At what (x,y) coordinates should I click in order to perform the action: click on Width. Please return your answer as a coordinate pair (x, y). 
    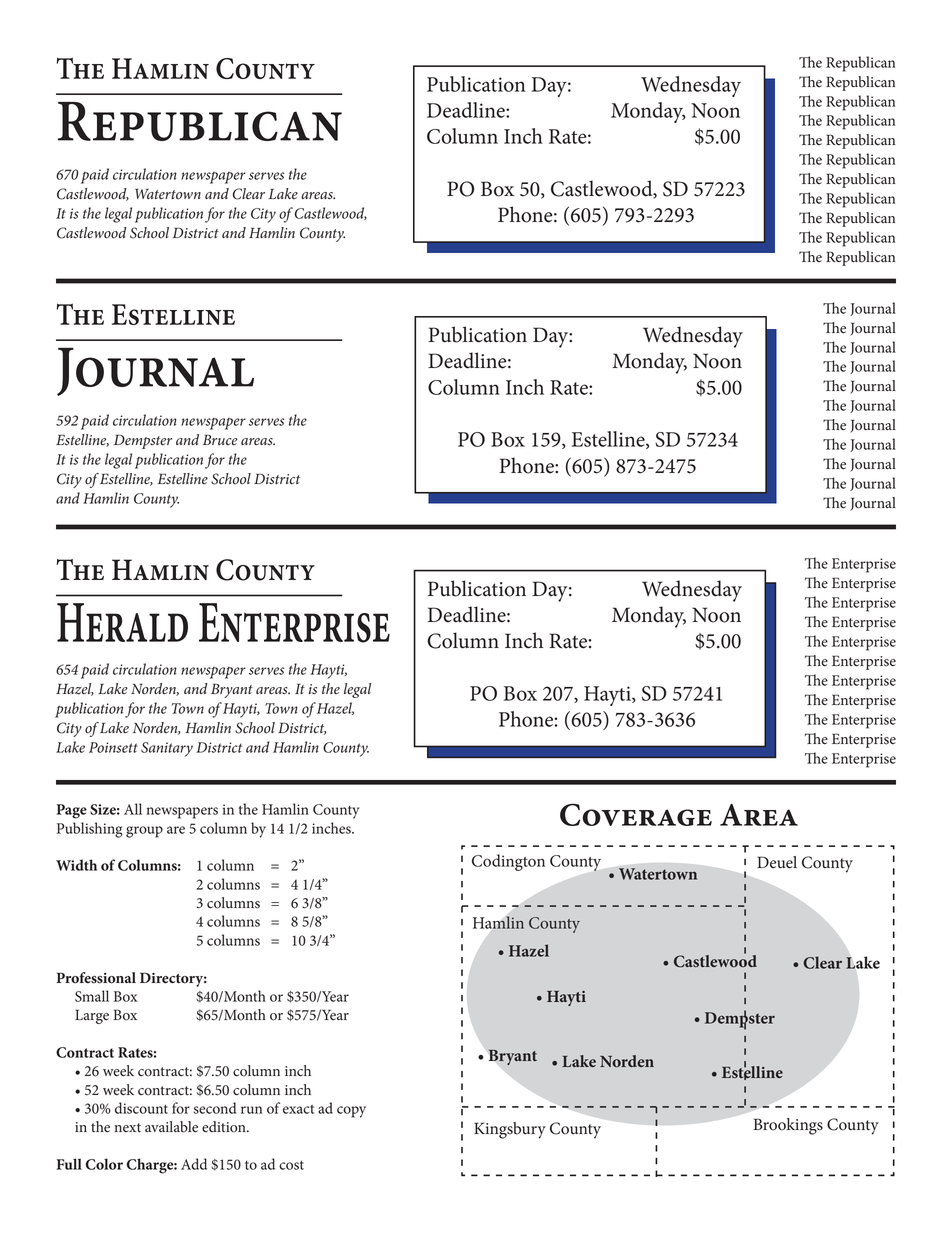
    Looking at the image, I should click on (76, 865).
